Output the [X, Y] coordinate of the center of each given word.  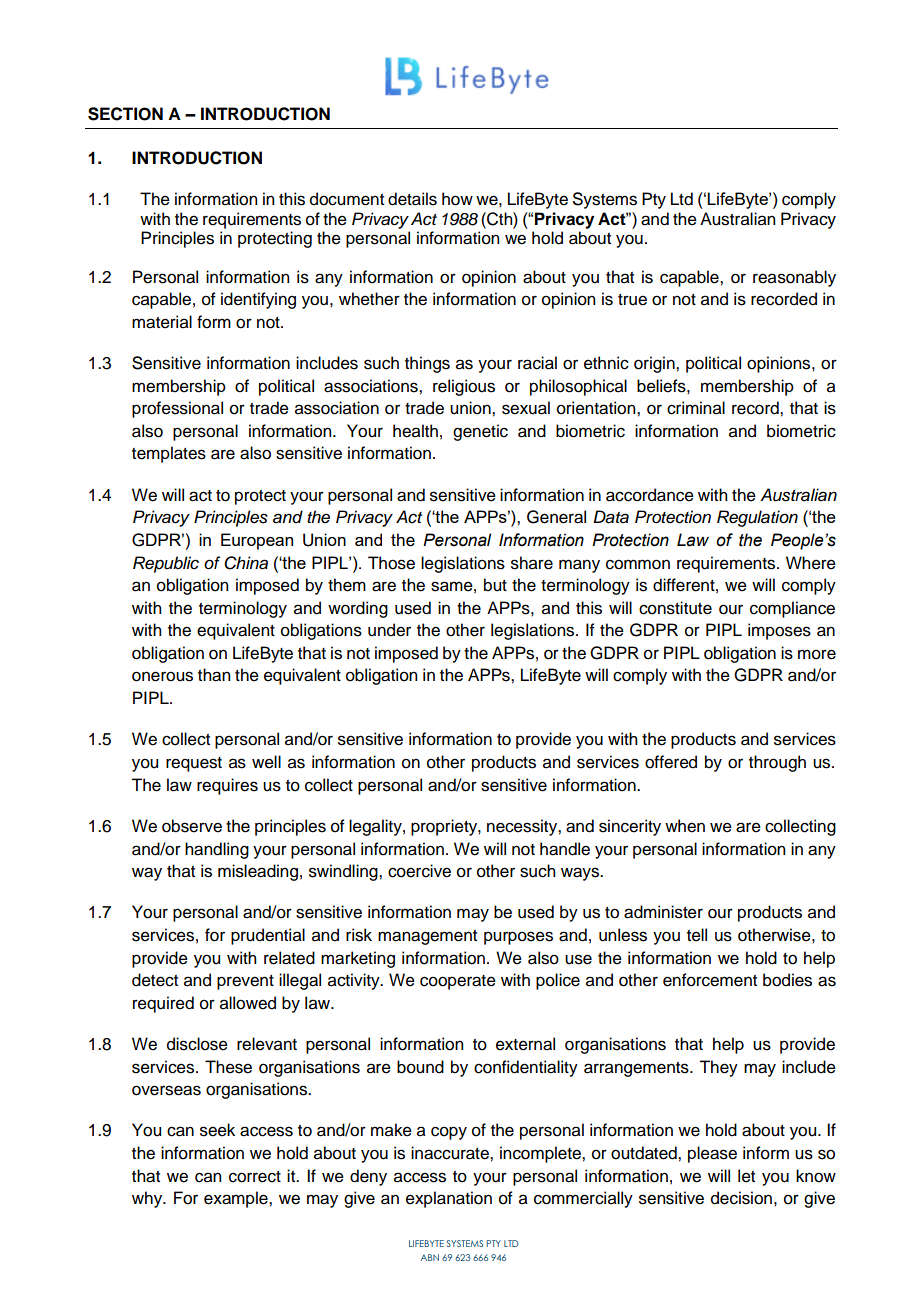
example [237, 1199]
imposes [779, 631]
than [214, 675]
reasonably [794, 278]
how [457, 199]
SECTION [125, 114]
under [389, 630]
